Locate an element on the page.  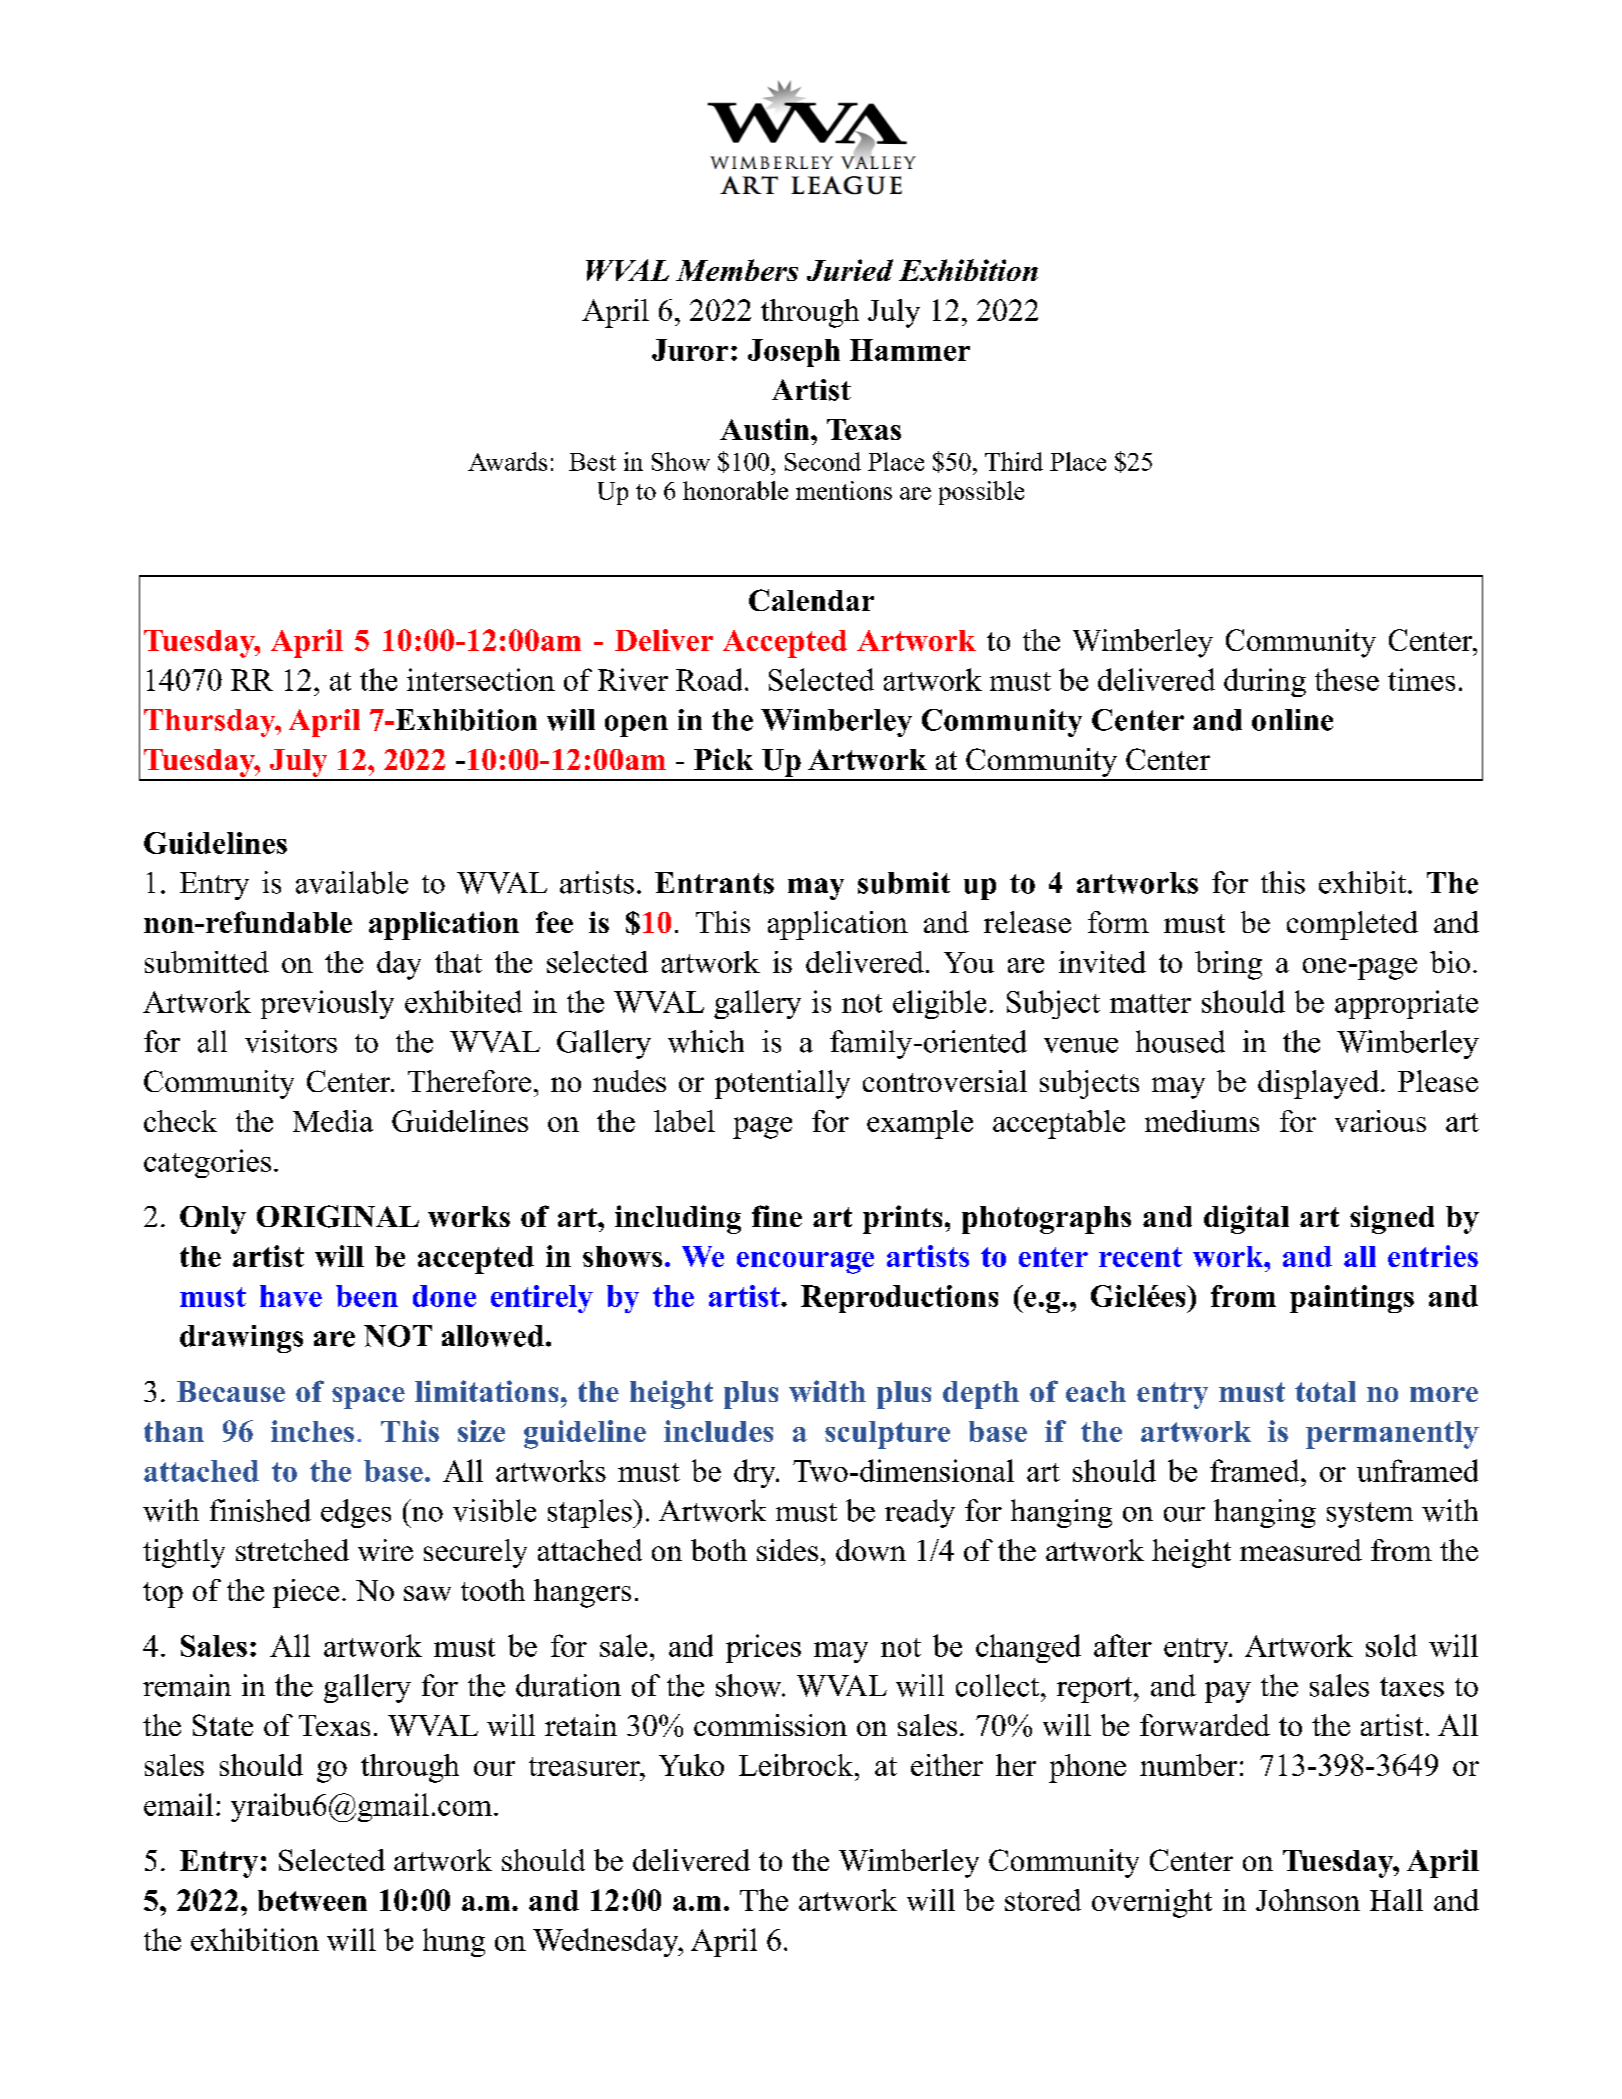
between is located at coordinates (312, 1900).
